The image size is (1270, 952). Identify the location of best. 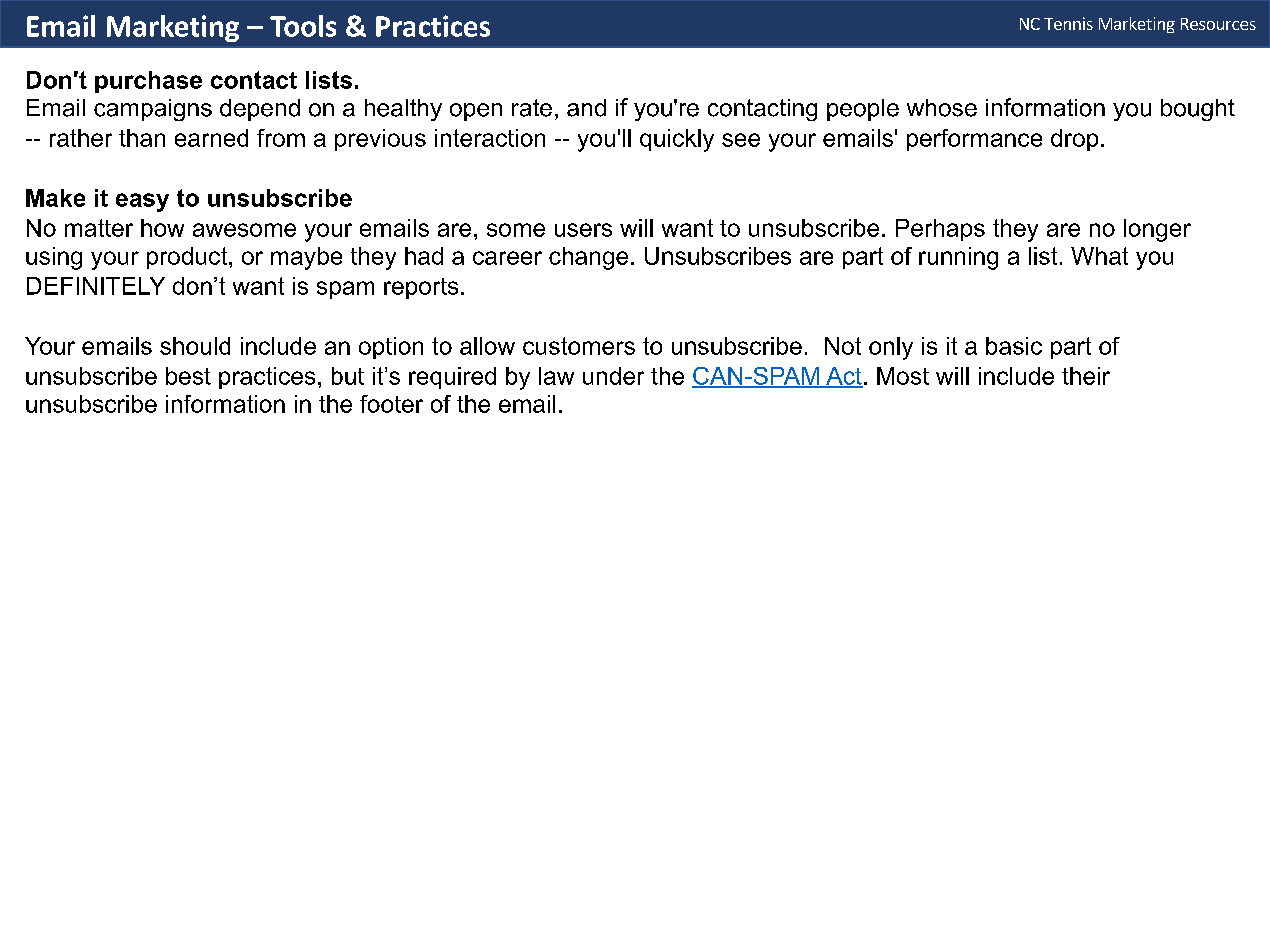
(188, 376).
